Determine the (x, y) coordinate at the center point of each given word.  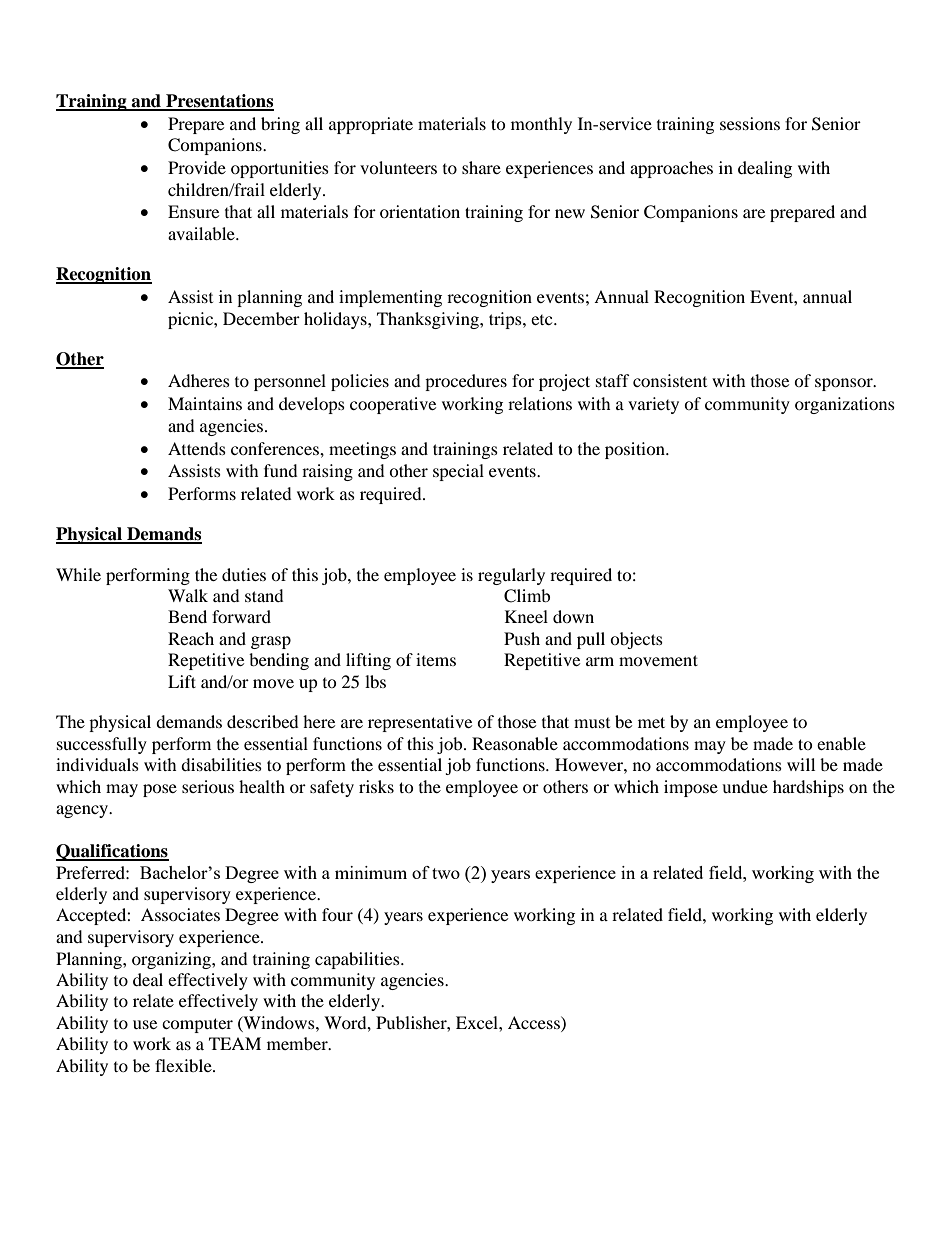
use (145, 1024)
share (481, 167)
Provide (197, 167)
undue (745, 786)
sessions (750, 123)
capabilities (358, 960)
